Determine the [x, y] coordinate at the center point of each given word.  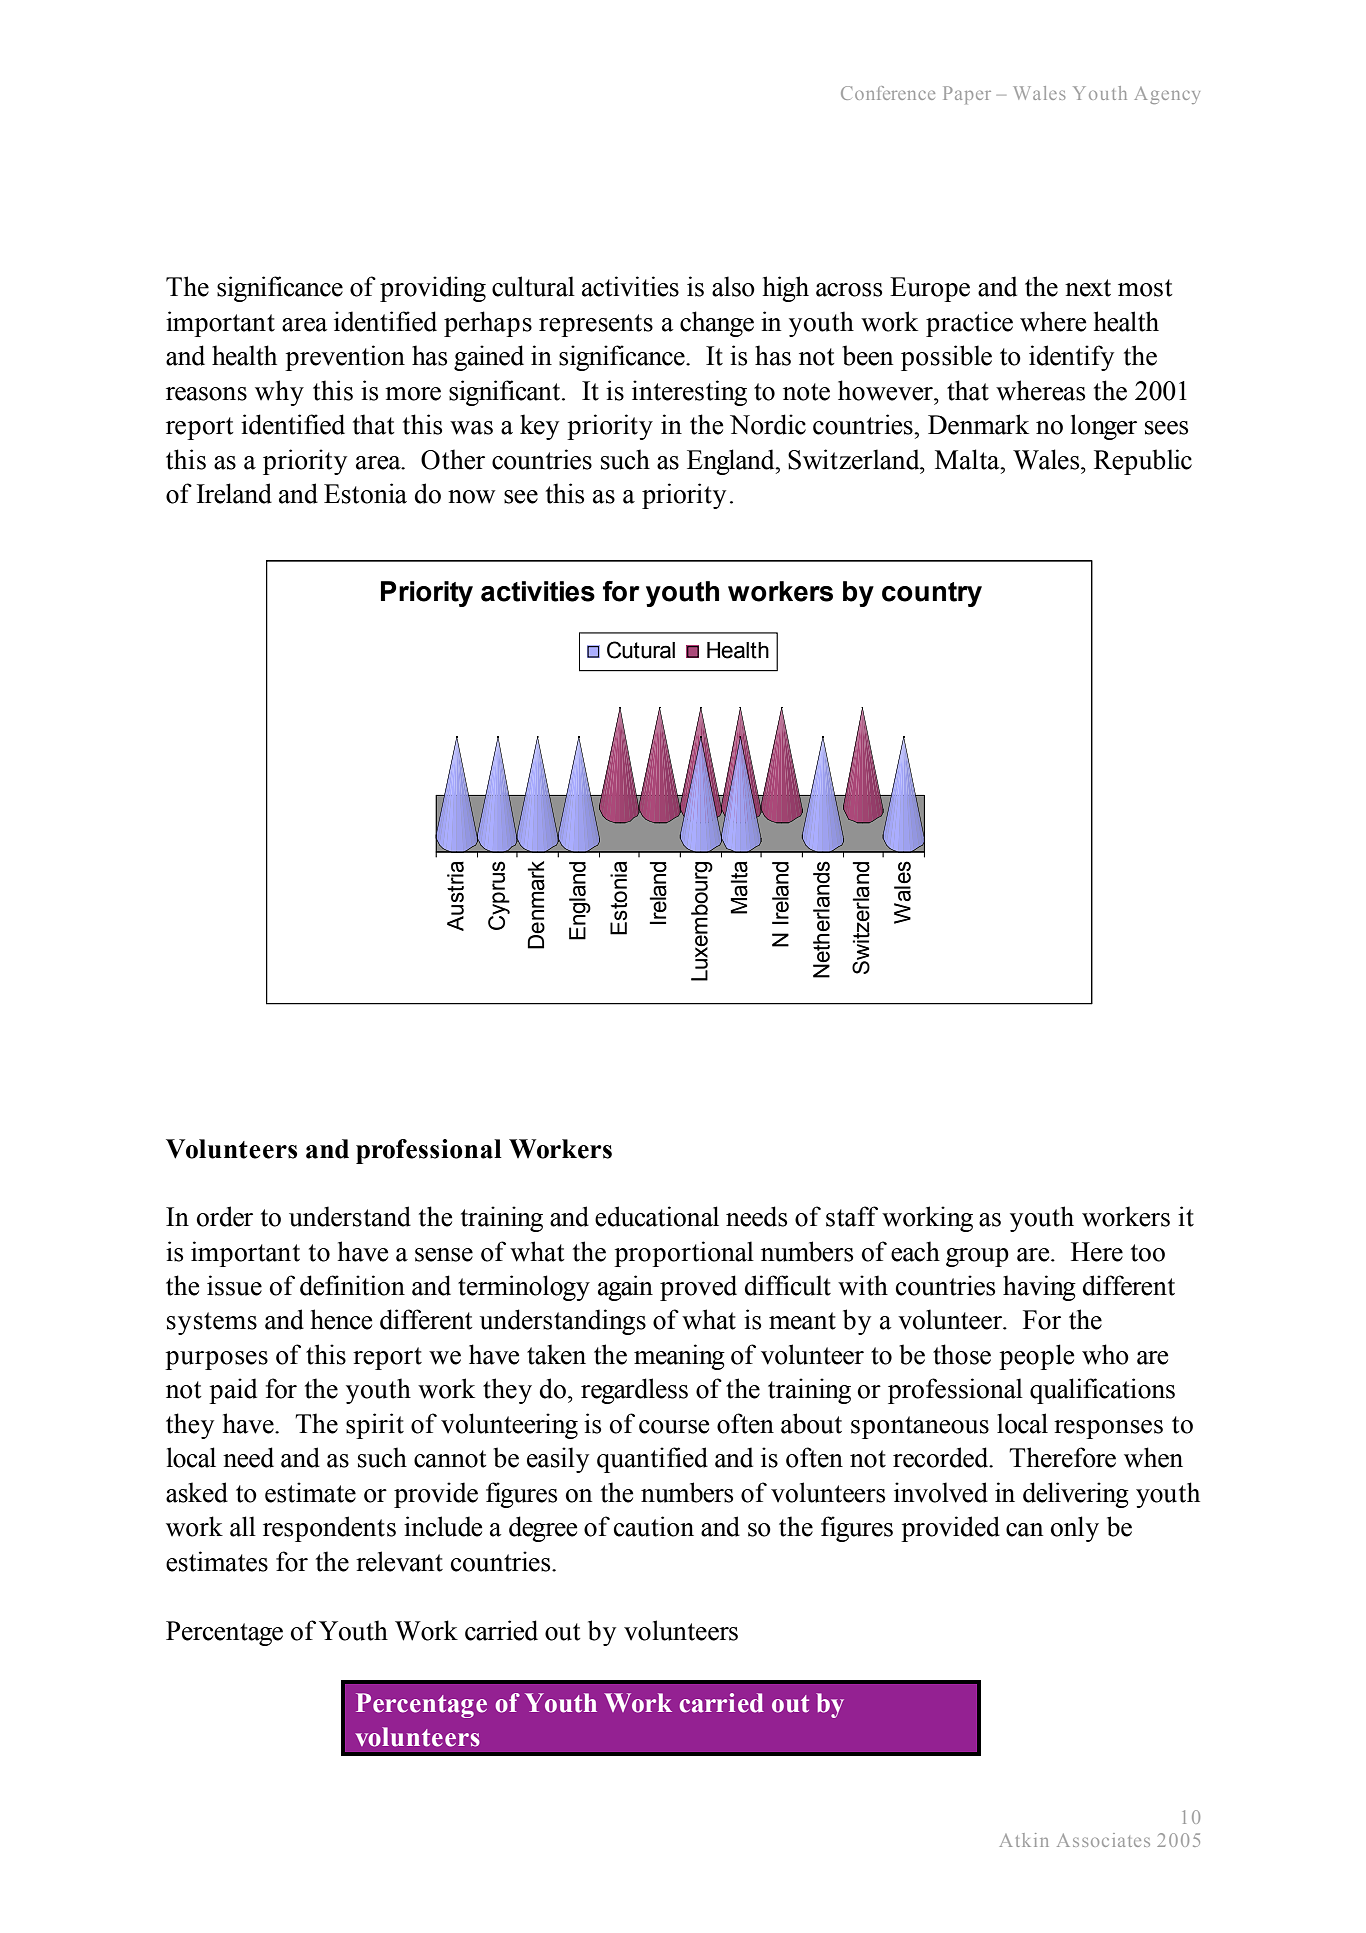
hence [341, 1319]
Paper [967, 95]
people [1036, 1357]
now [471, 497]
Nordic [768, 424]
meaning [679, 1357]
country [932, 594]
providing [433, 289]
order [225, 1216]
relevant [399, 1561]
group [977, 1257]
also [733, 286]
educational [657, 1216]
